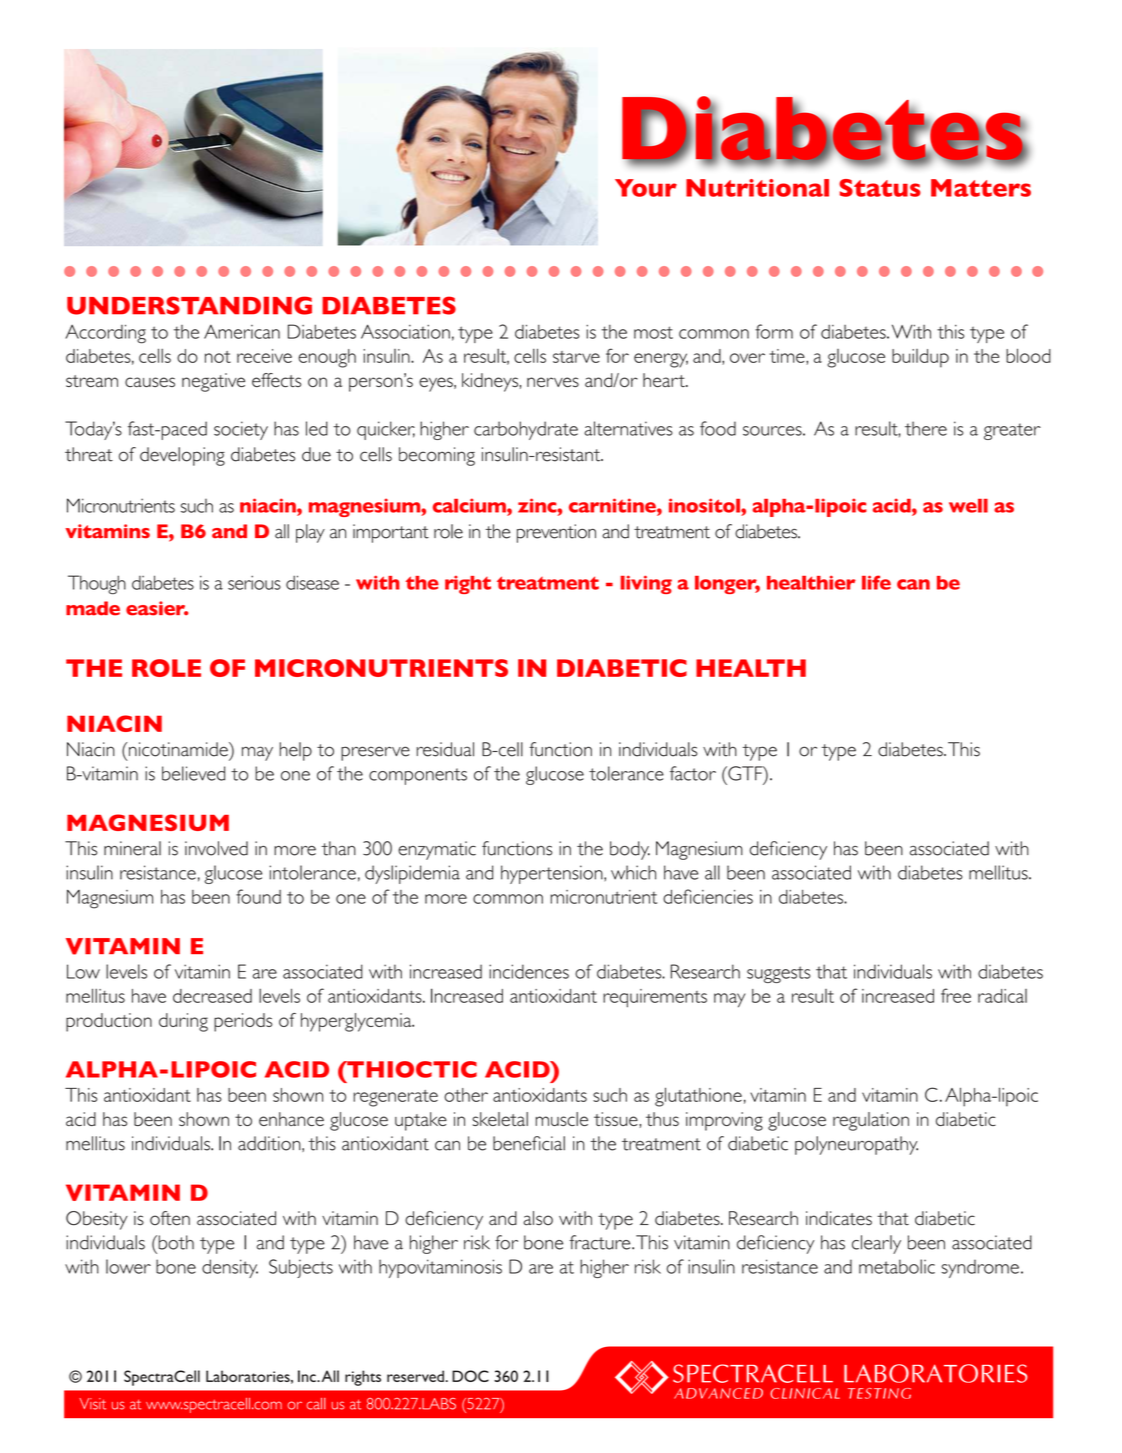  I want to click on body, so click(630, 850).
